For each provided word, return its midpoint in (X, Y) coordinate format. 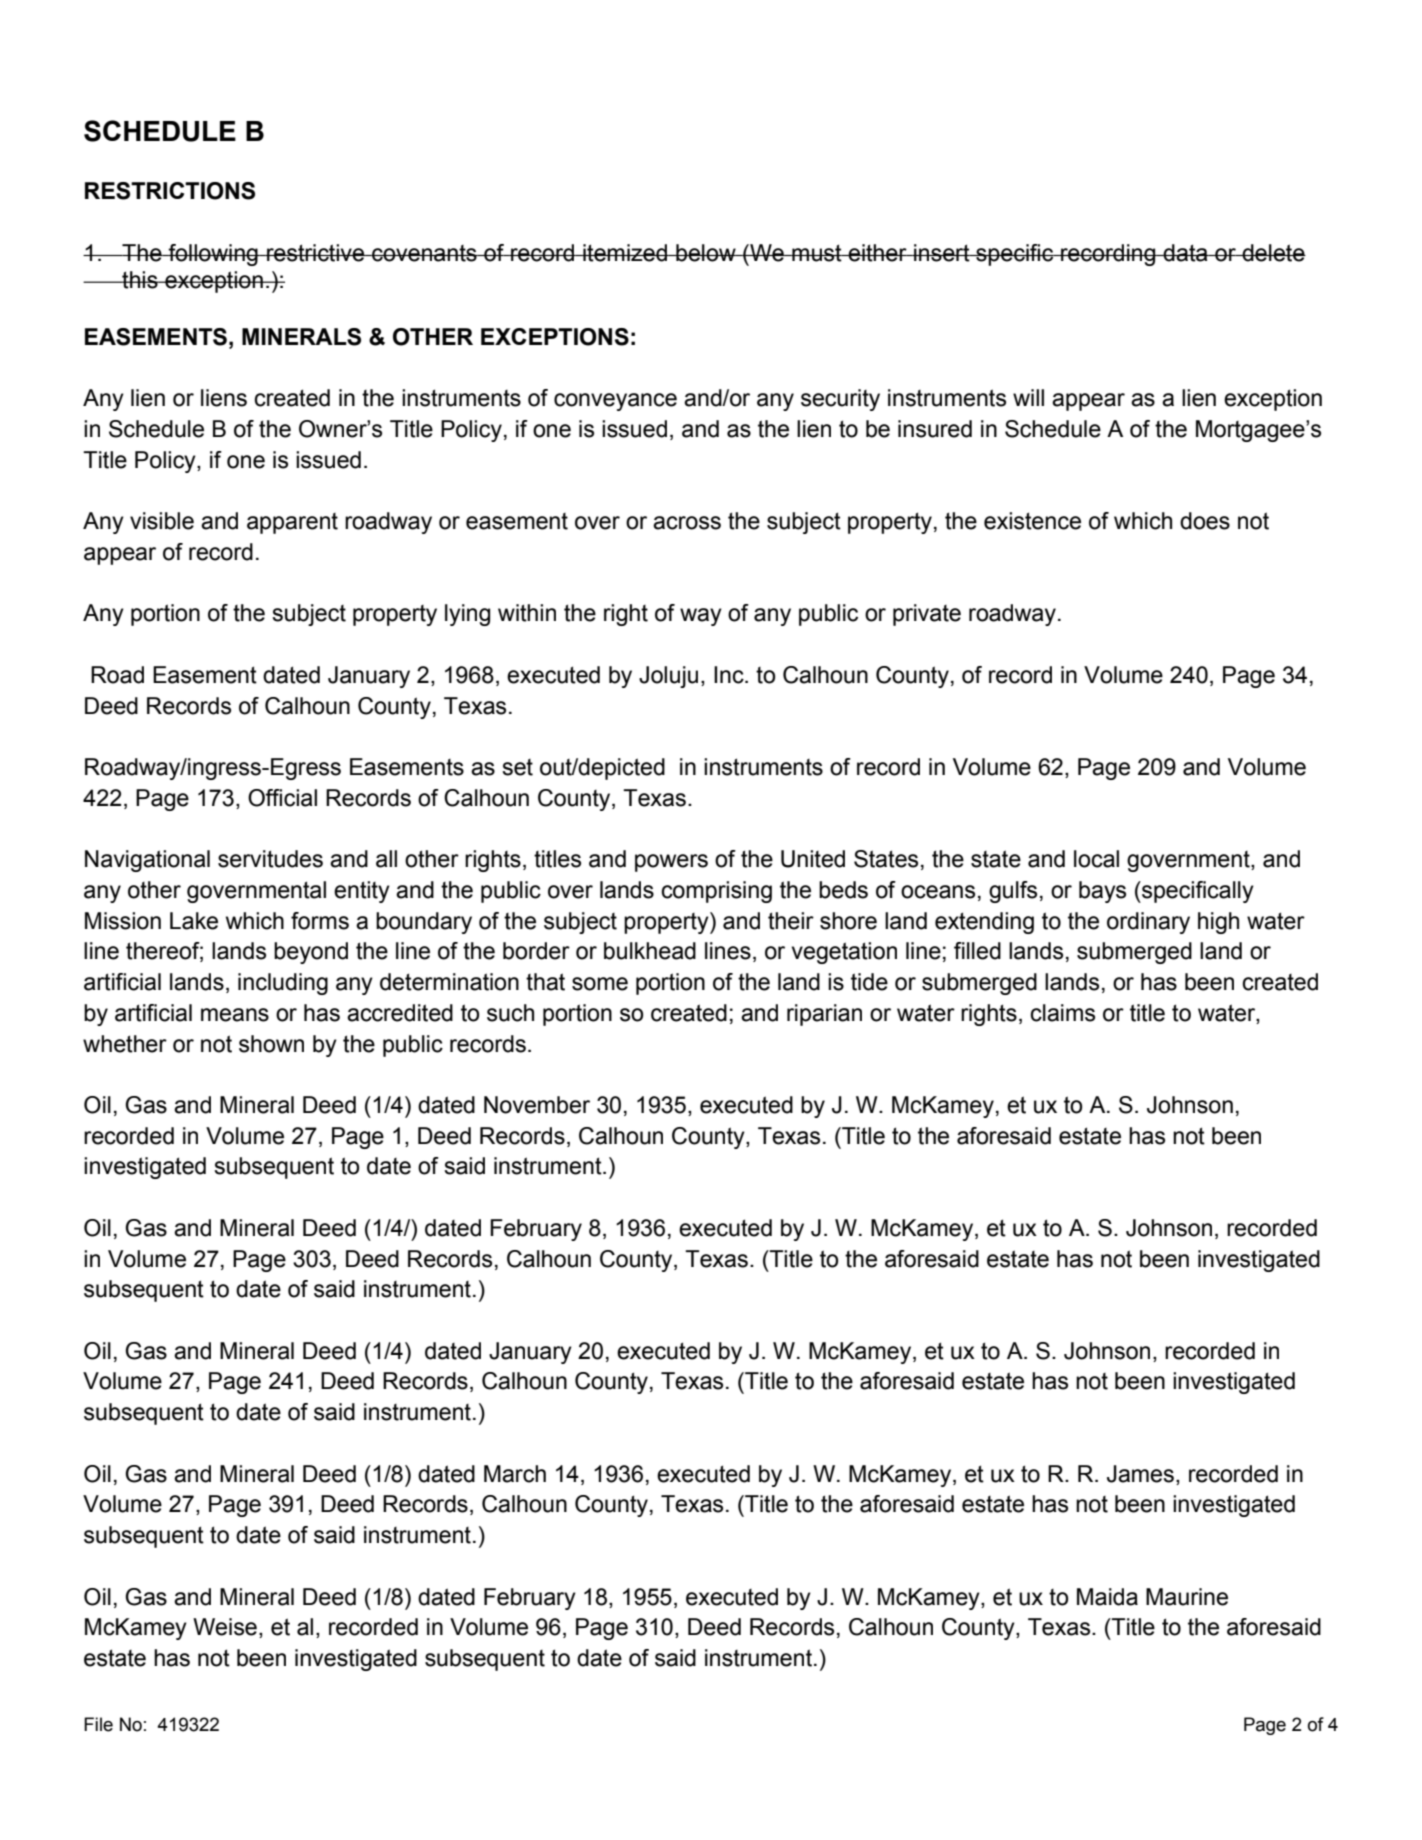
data (1186, 253)
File (98, 1724)
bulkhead (650, 951)
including (283, 984)
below (706, 253)
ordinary (1148, 923)
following (213, 255)
